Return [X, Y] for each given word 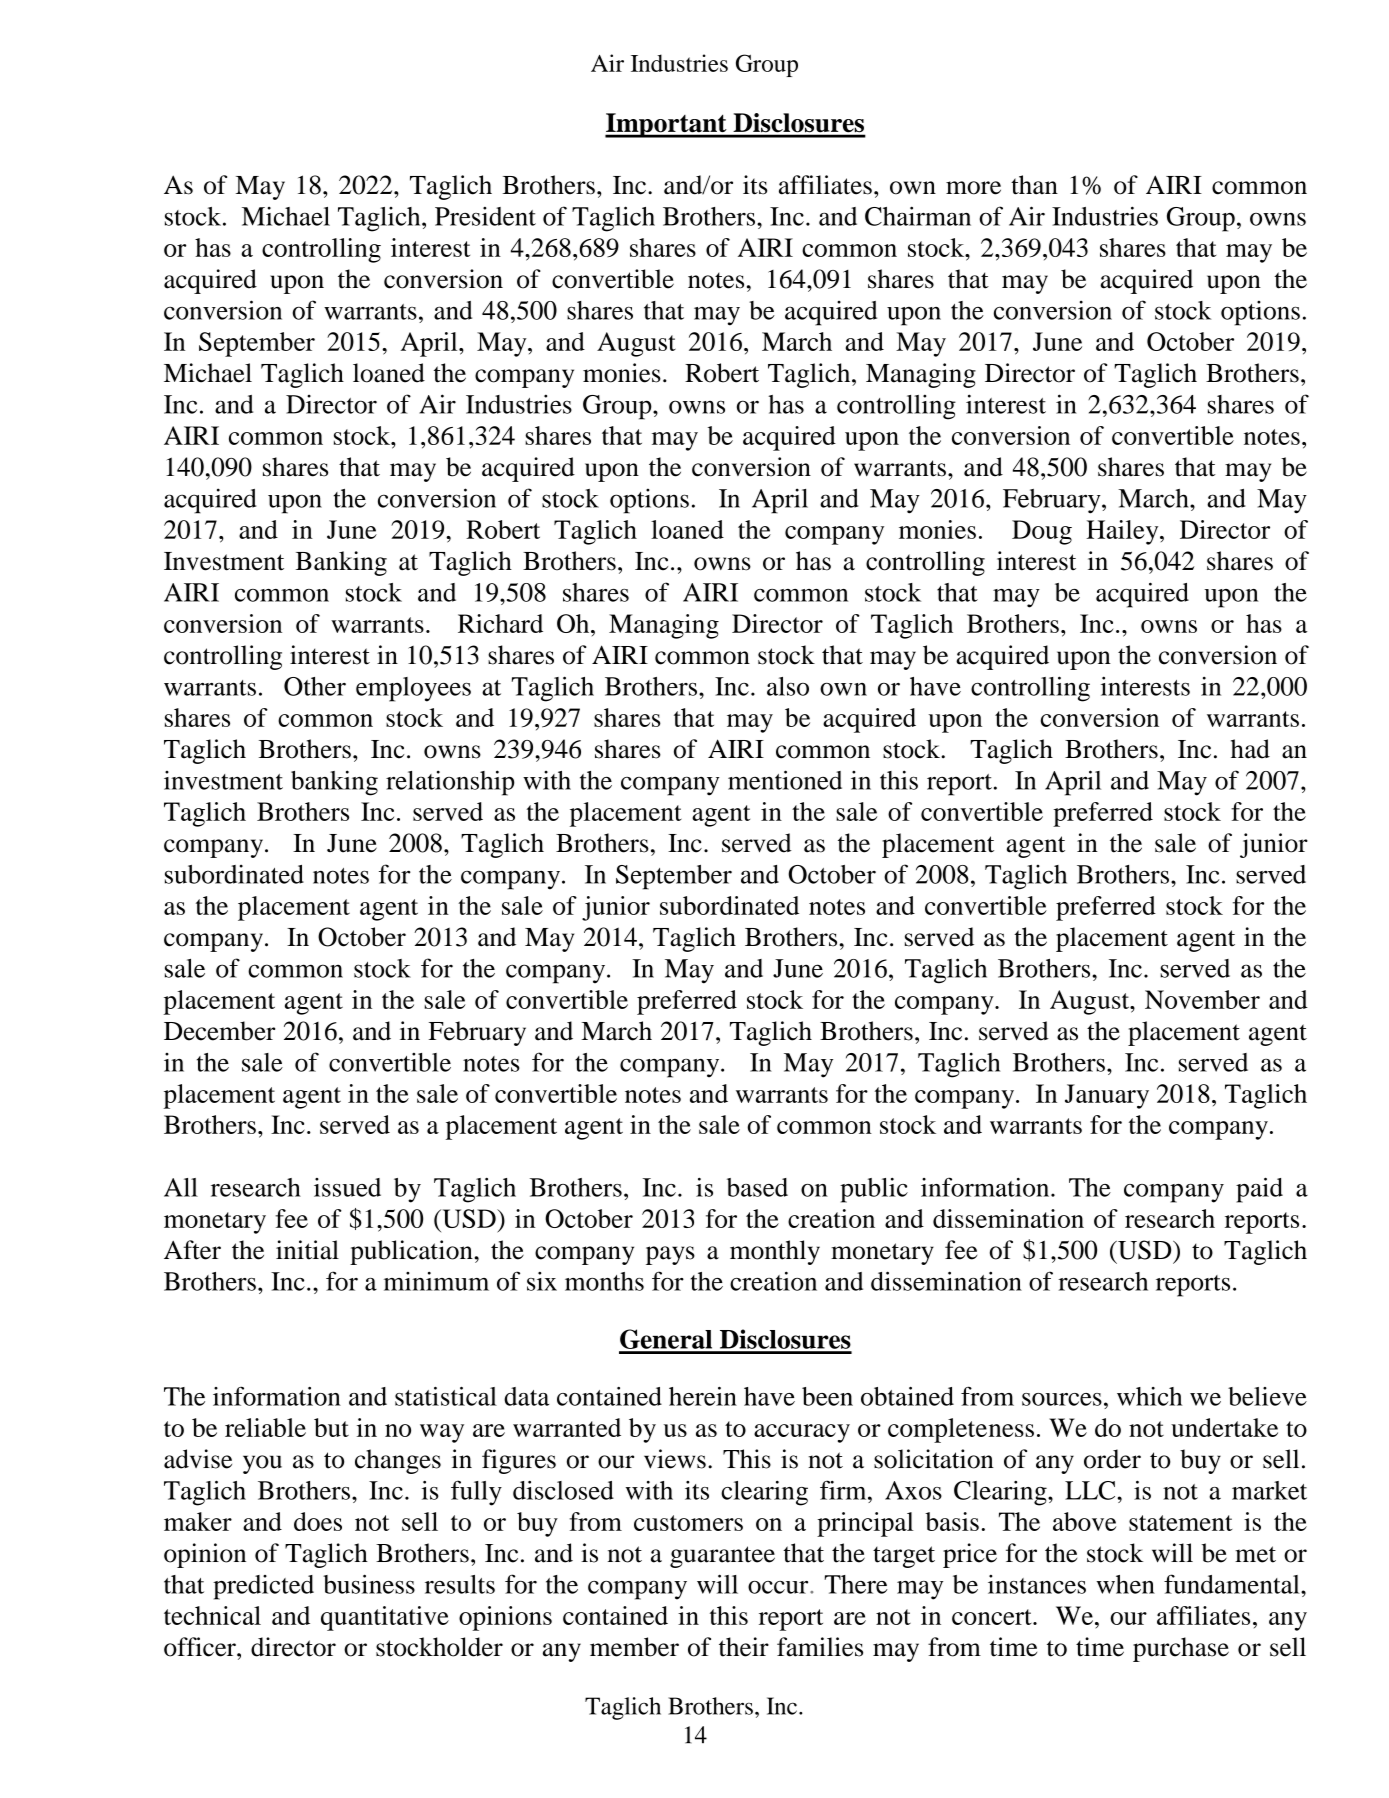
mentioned [785, 780]
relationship [450, 783]
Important [667, 125]
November [1202, 999]
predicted [263, 1587]
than [1034, 185]
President [485, 216]
